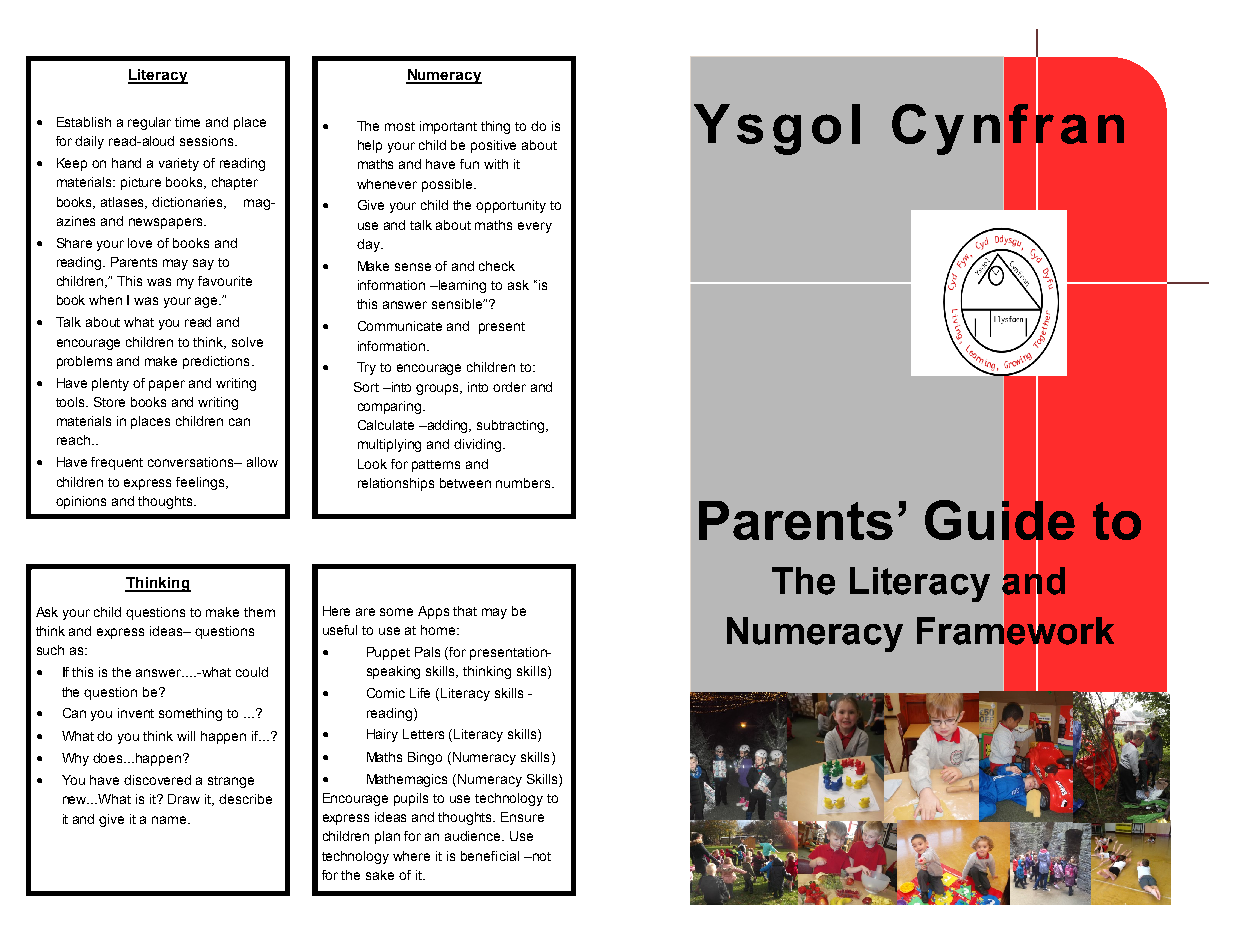  What do you see at coordinates (170, 820) in the screenshot?
I see `name` at bounding box center [170, 820].
